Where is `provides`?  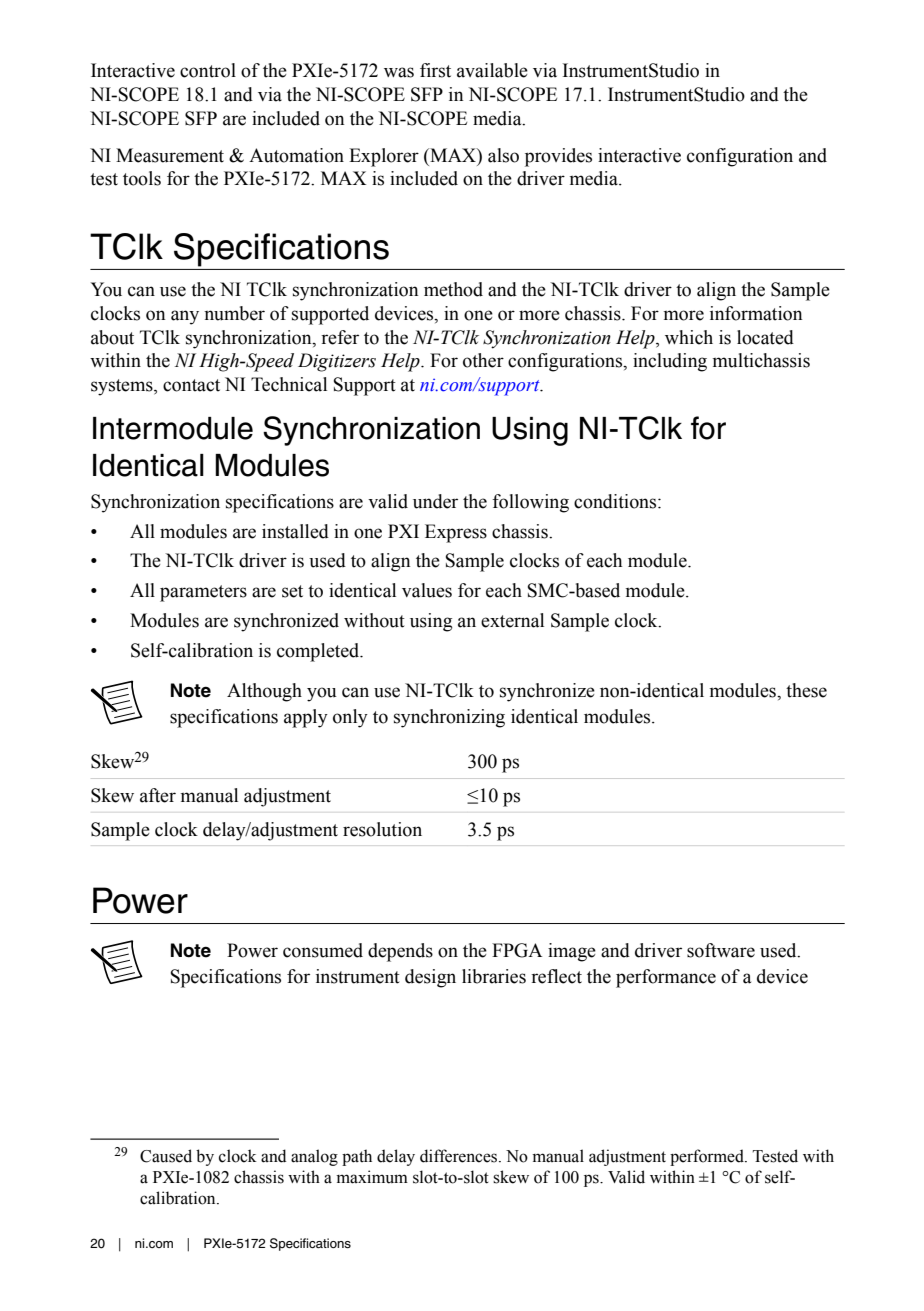 provides is located at coordinates (558, 157).
